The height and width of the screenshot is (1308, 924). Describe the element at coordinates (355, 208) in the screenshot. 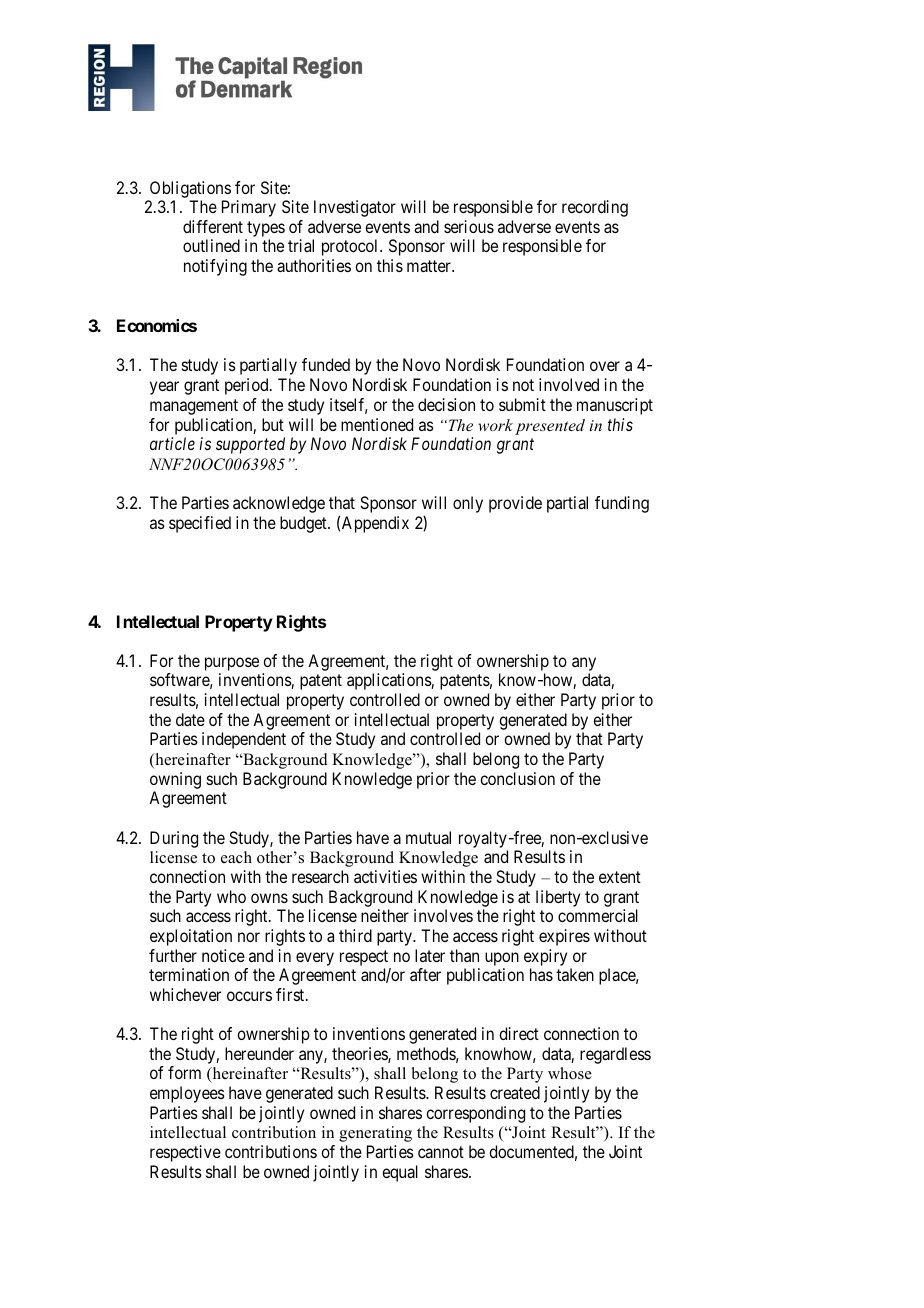

I see `Investigator` at that location.
